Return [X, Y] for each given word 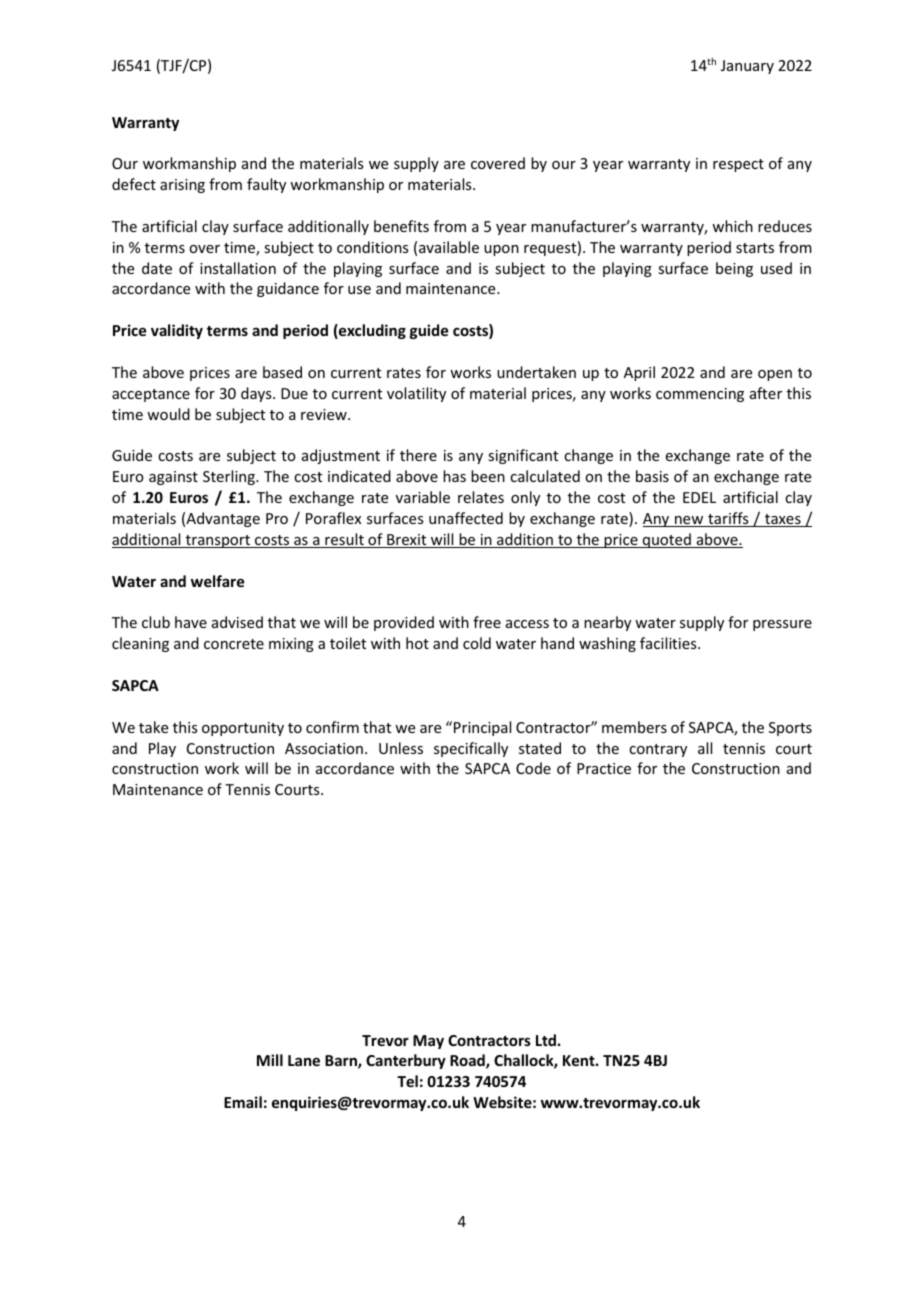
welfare [217, 581]
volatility [416, 394]
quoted [666, 540]
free [487, 622]
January [747, 67]
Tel [407, 1081]
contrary [658, 750]
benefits [401, 226]
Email [243, 1102]
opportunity [243, 729]
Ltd [546, 1040]
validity [177, 331]
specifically [471, 749]
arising [182, 186]
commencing [700, 395]
